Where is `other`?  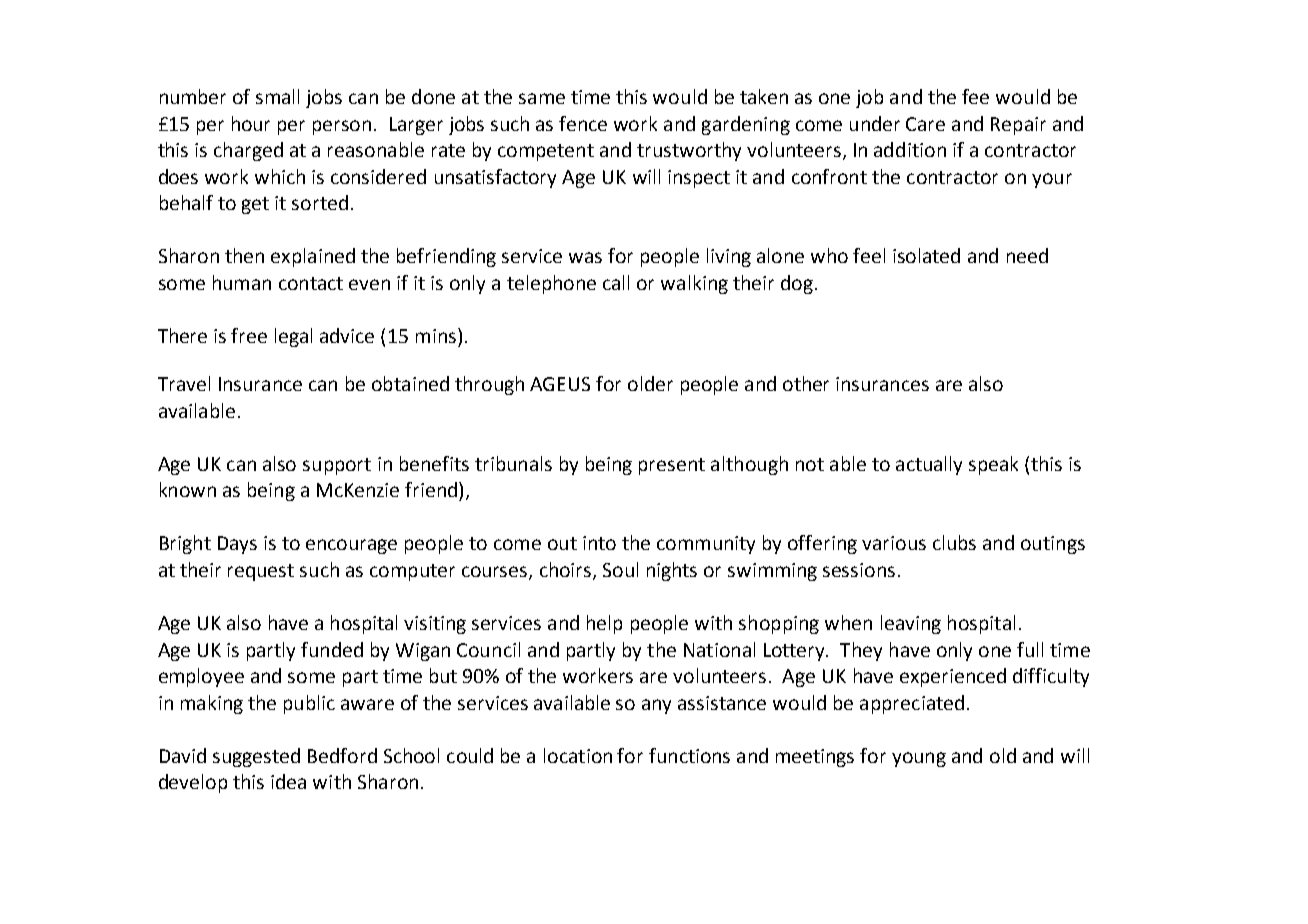 other is located at coordinates (806, 383).
